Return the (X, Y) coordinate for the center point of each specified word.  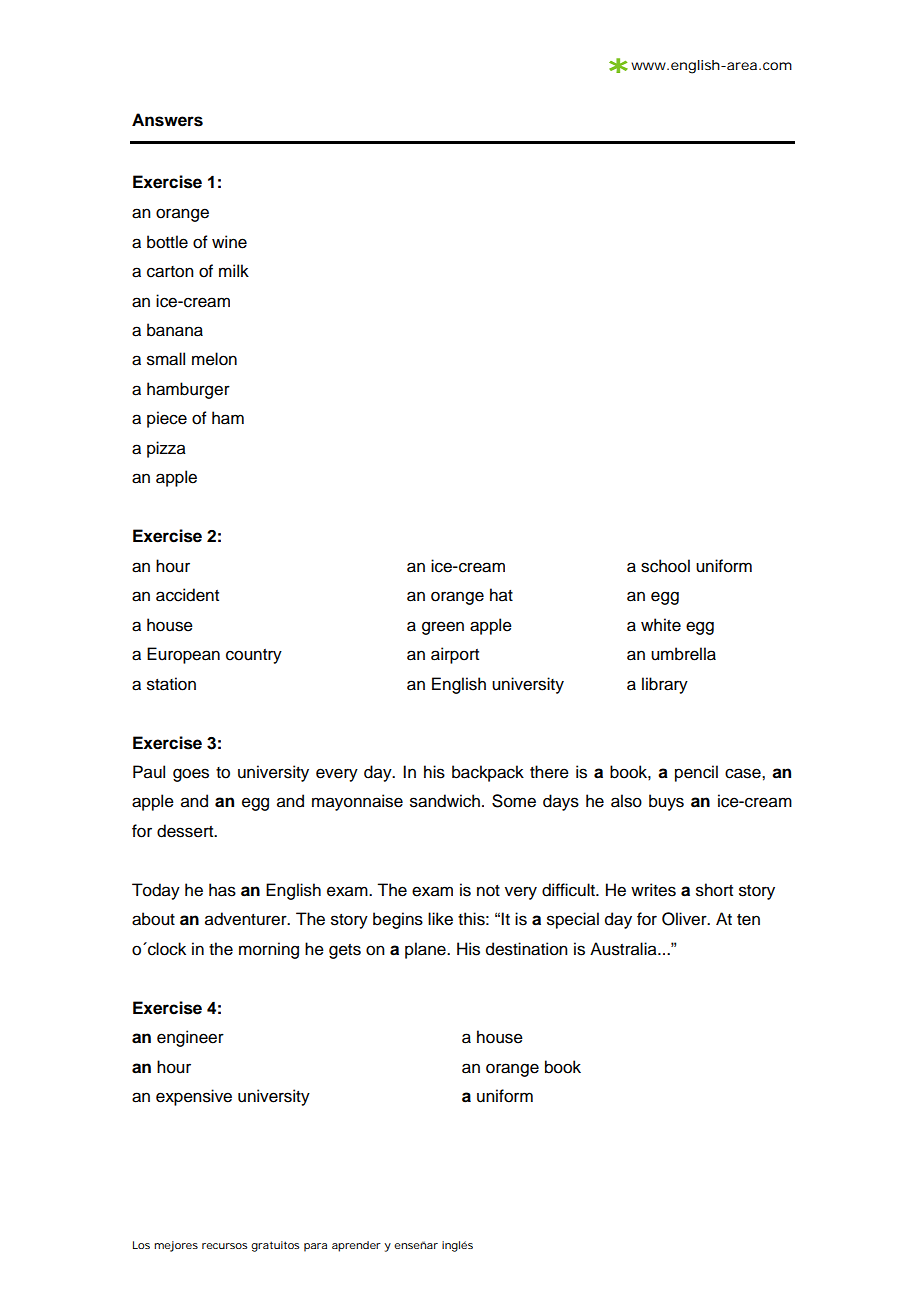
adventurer (247, 919)
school (665, 566)
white (661, 625)
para (315, 1247)
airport (455, 655)
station (171, 684)
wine (229, 242)
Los (141, 1245)
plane (426, 950)
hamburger (188, 390)
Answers (167, 120)
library (665, 685)
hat (501, 595)
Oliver (685, 919)
